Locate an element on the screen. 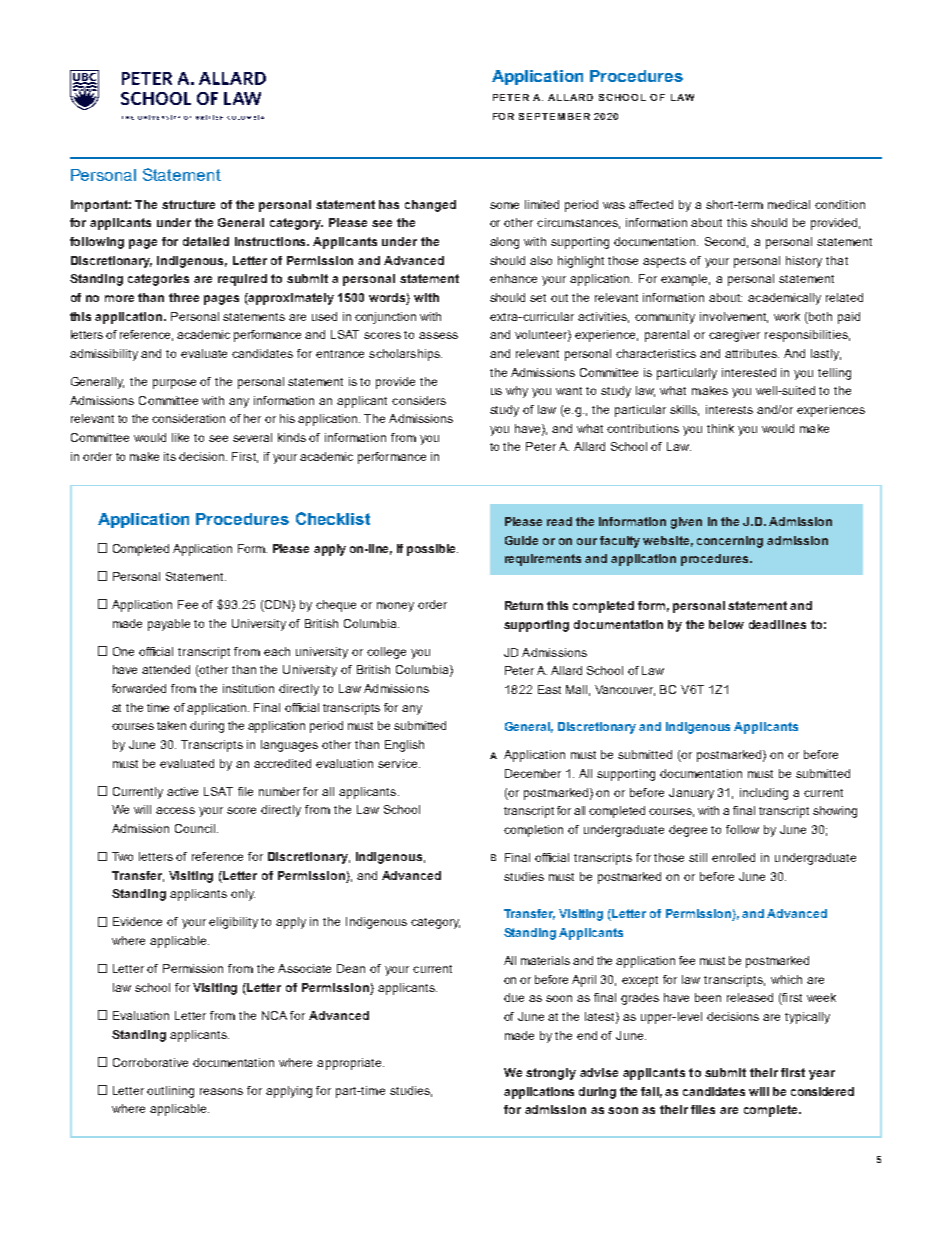 The width and height of the screenshot is (952, 1233). taken is located at coordinates (171, 725).
